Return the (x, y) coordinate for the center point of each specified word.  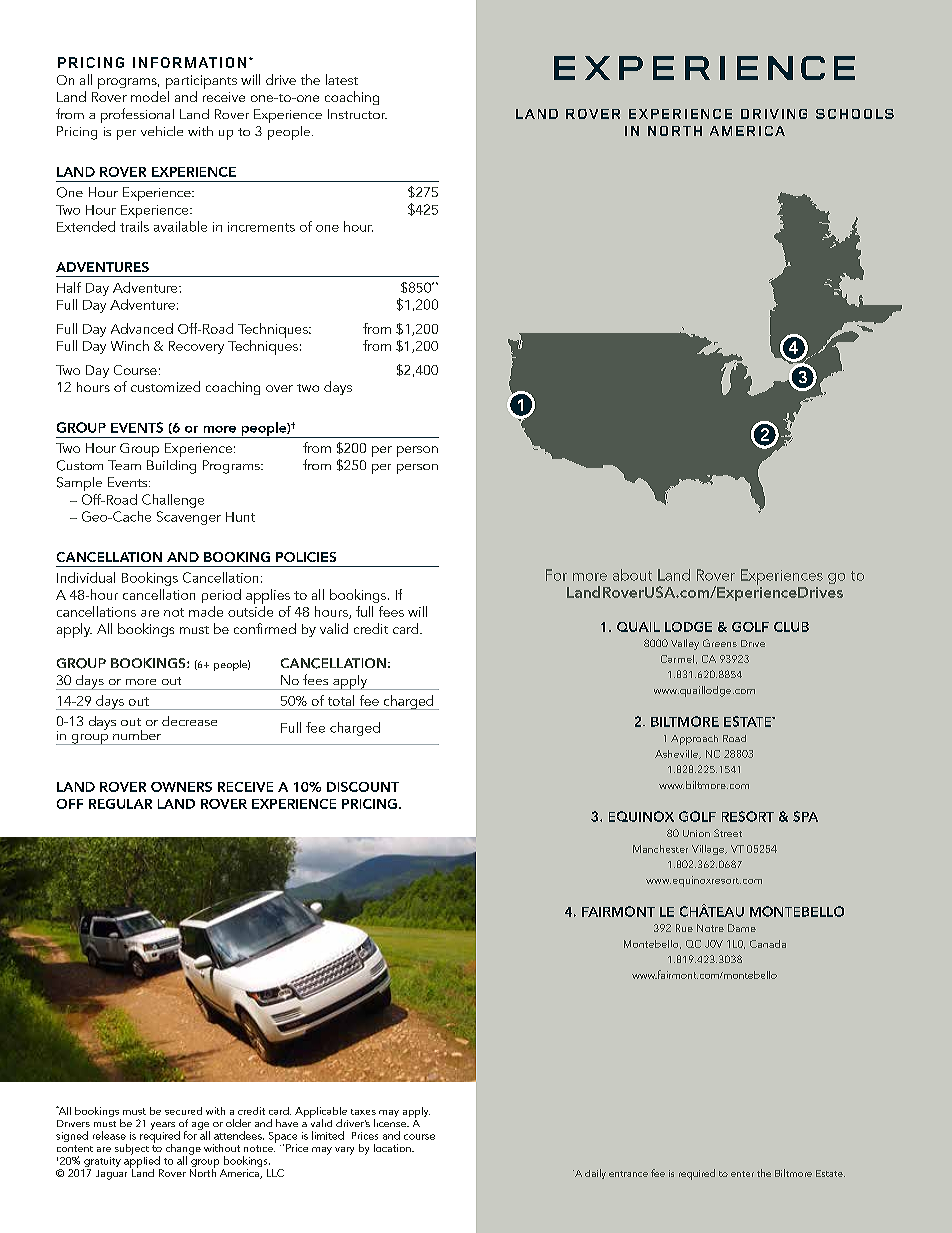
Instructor (357, 114)
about (632, 575)
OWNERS (181, 787)
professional (137, 115)
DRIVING (774, 114)
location (393, 1148)
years (163, 1126)
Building (171, 467)
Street (728, 833)
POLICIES (306, 557)
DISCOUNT (363, 787)
